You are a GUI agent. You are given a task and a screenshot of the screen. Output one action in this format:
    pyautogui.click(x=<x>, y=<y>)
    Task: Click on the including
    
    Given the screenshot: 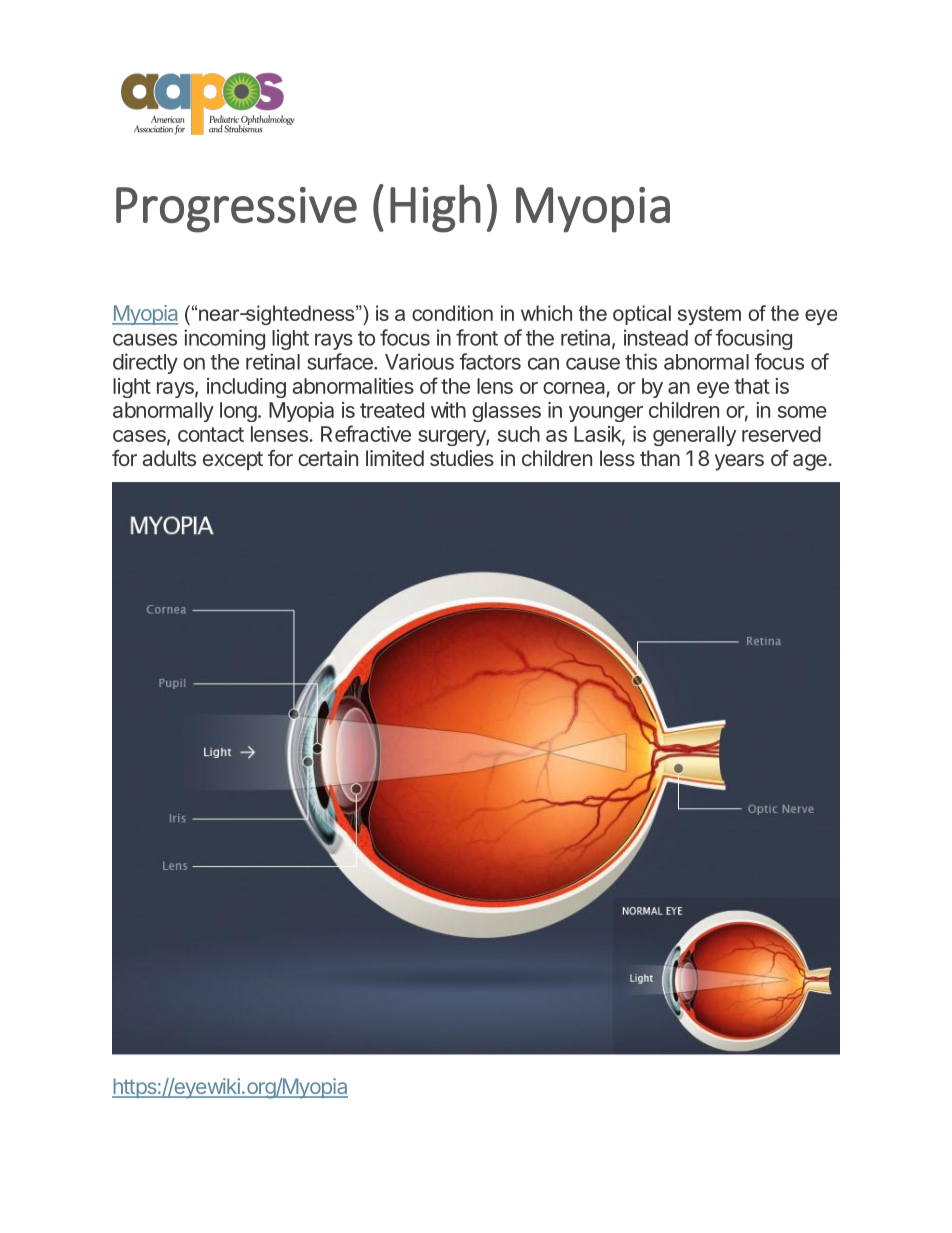 What is the action you would take?
    pyautogui.click(x=246, y=388)
